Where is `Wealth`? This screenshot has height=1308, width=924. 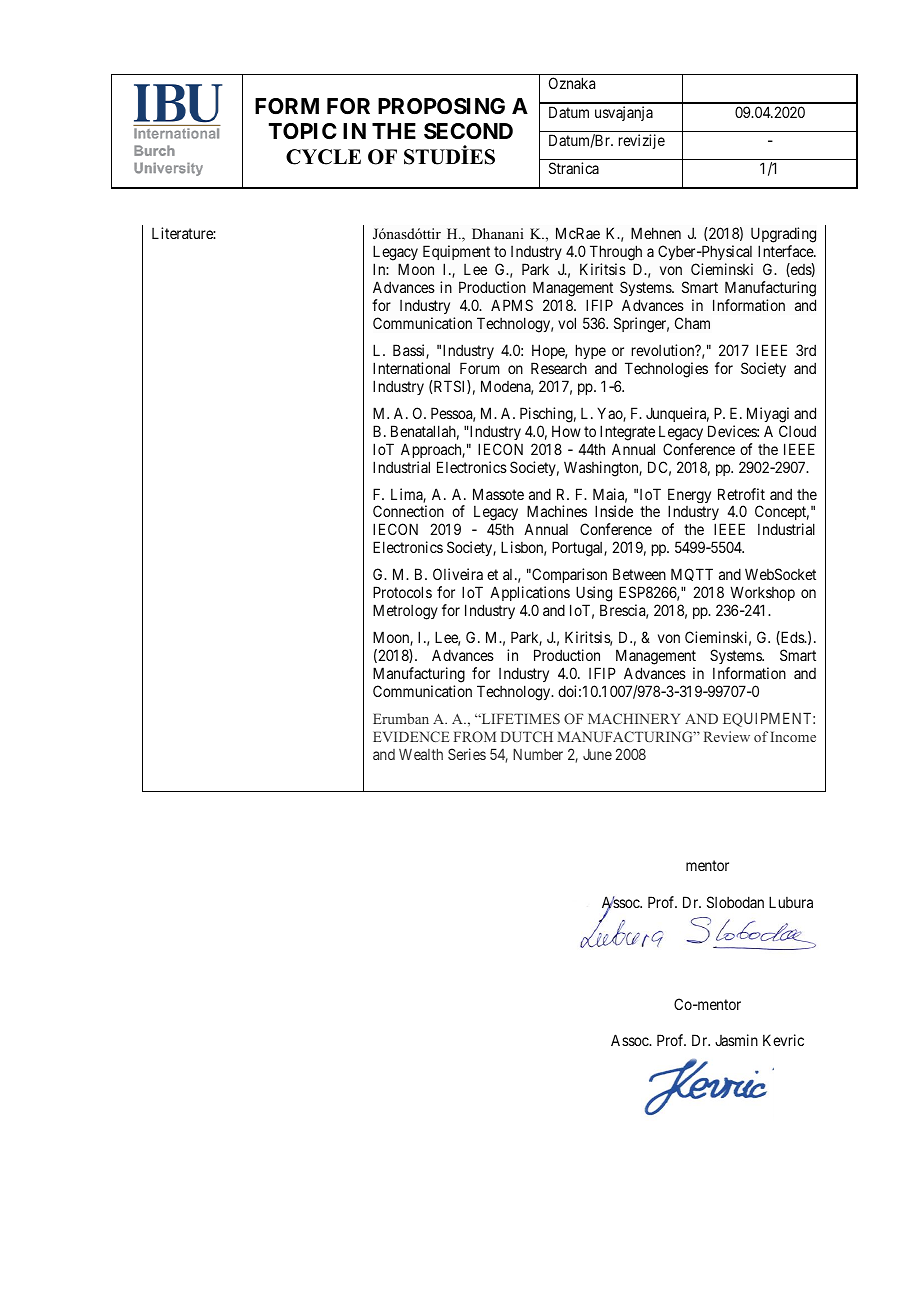
Wealth is located at coordinates (421, 754).
